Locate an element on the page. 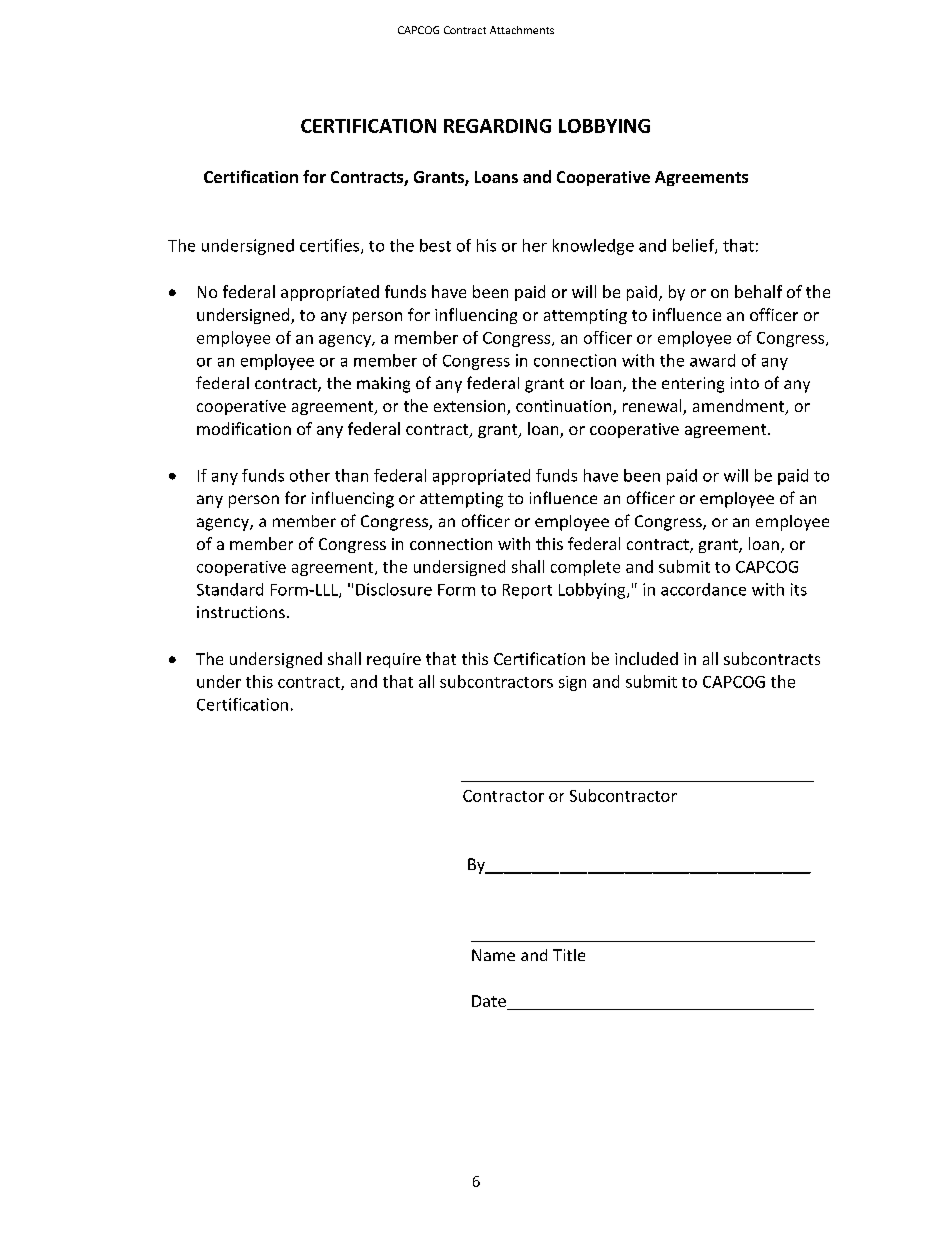 The height and width of the image is (1233, 952). Name is located at coordinates (493, 955).
